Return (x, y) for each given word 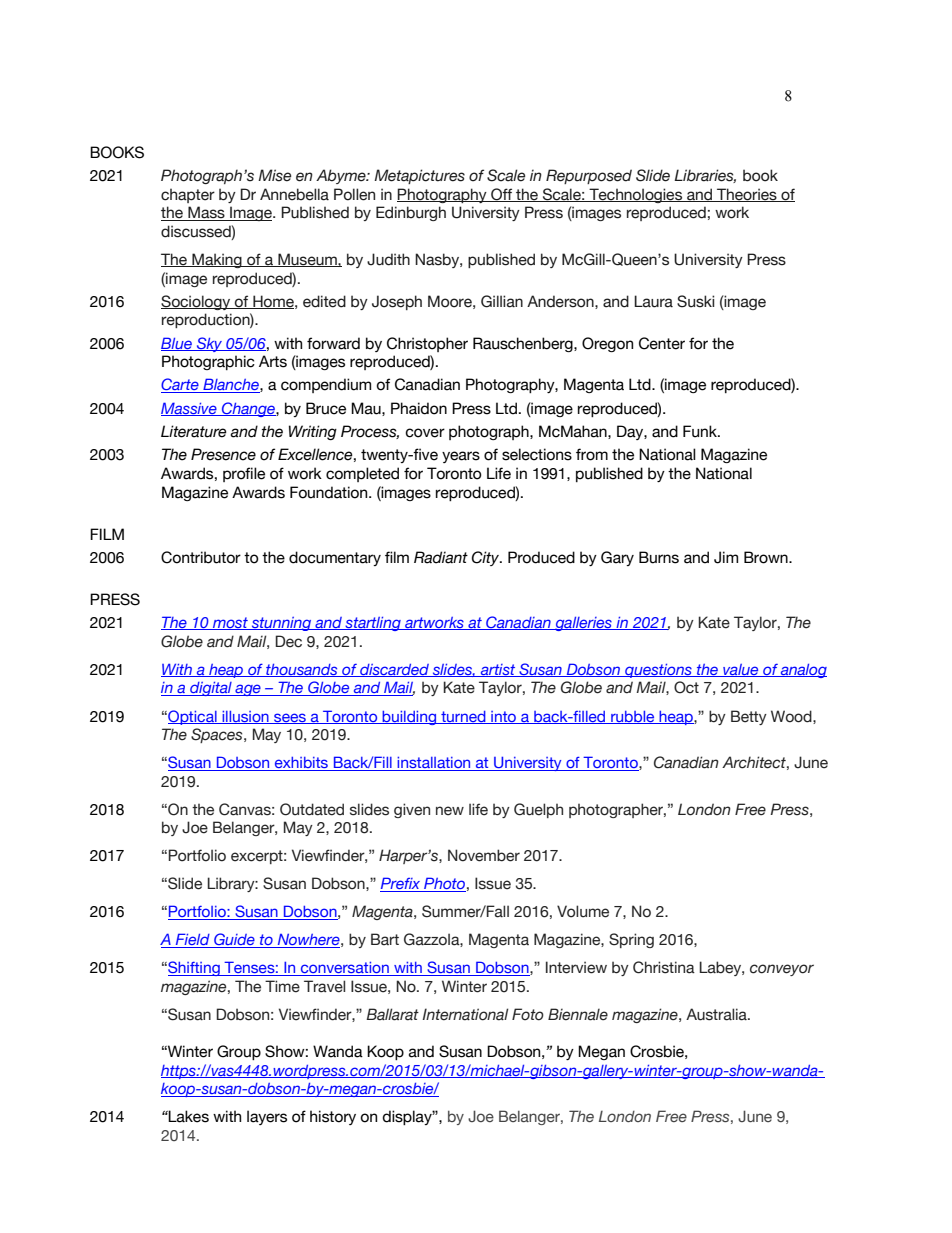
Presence (223, 454)
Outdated (312, 809)
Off (501, 195)
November (484, 855)
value (741, 670)
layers (267, 1117)
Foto (528, 1014)
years (461, 457)
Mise (274, 175)
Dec (288, 641)
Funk (701, 431)
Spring (631, 940)
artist (498, 670)
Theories (747, 195)
